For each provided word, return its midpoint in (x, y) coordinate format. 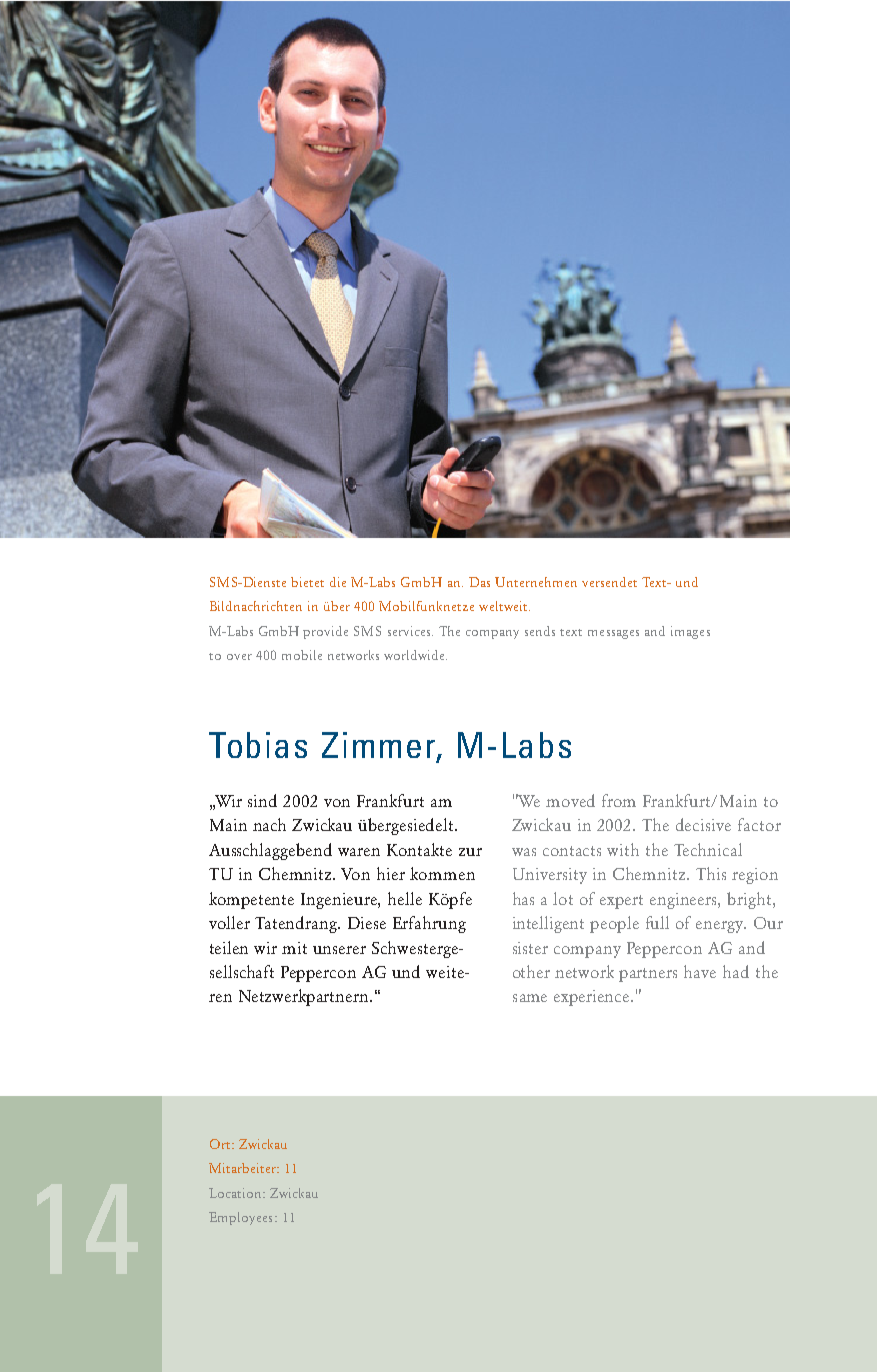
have (700, 971)
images (690, 632)
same (530, 998)
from (619, 800)
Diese (367, 923)
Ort (221, 1144)
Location (236, 1193)
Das (479, 582)
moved (570, 800)
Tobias (258, 745)
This (711, 873)
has (523, 898)
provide (325, 632)
